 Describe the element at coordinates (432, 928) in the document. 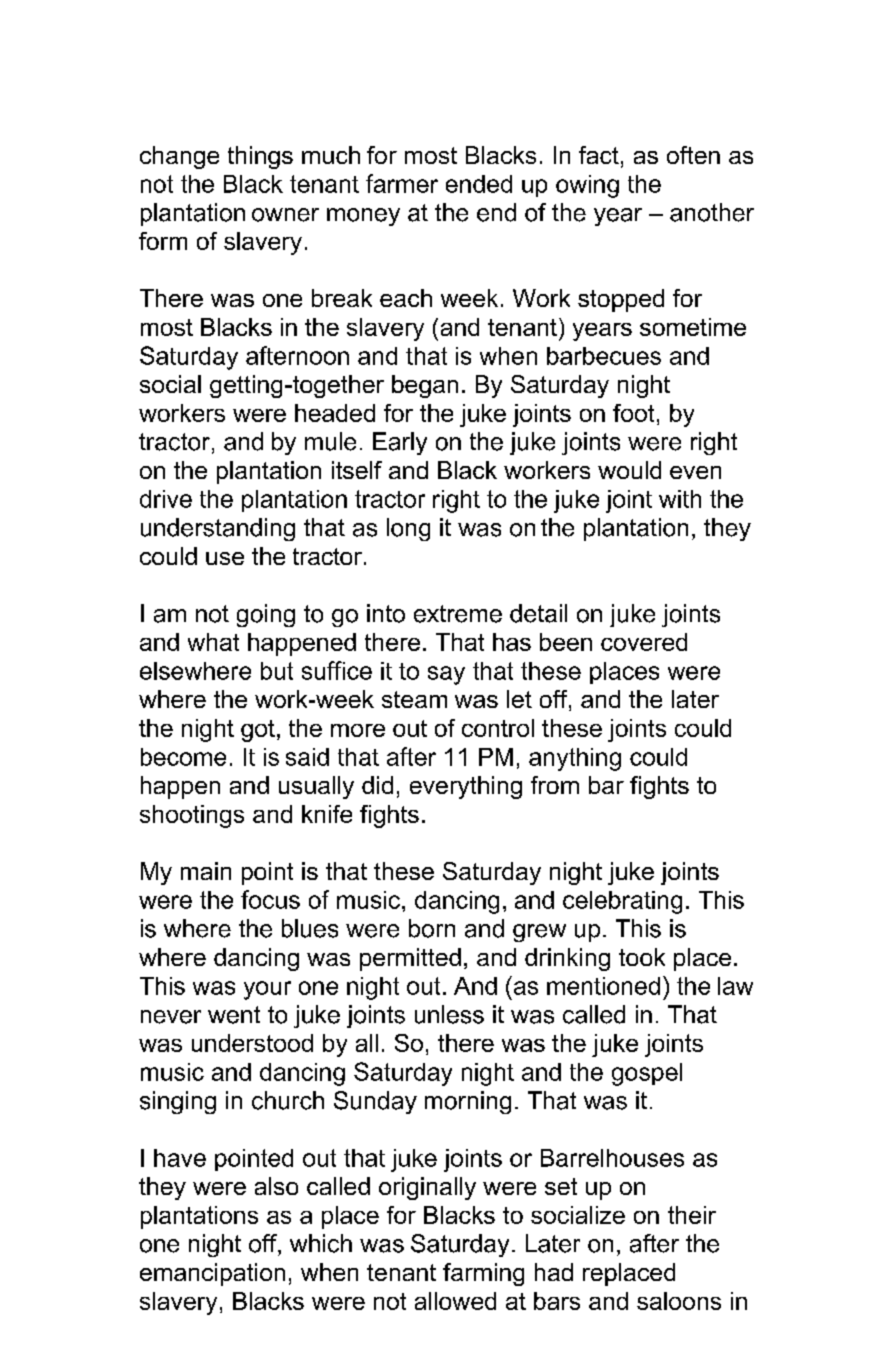

I see `born` at that location.
